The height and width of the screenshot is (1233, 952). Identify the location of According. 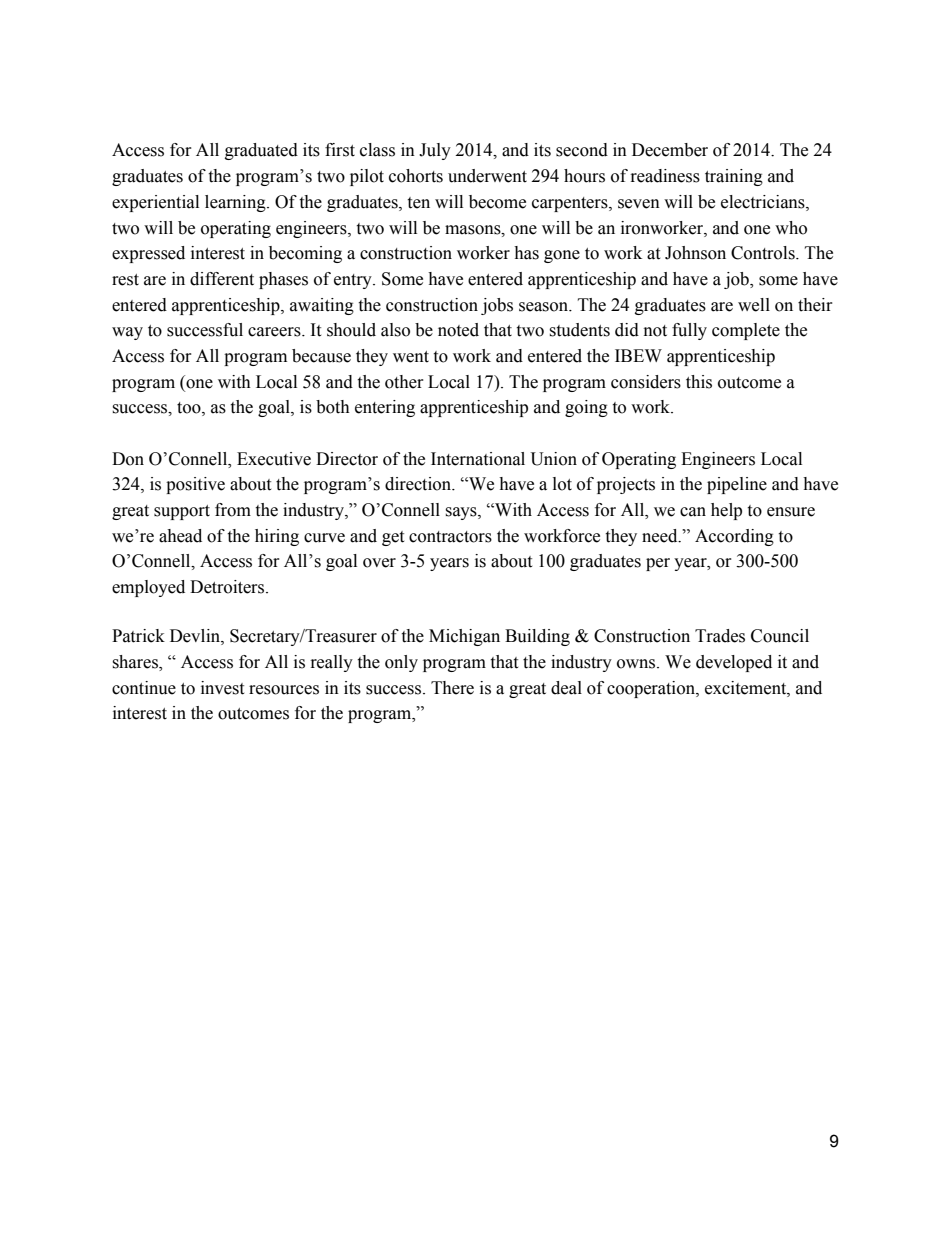
(734, 537).
